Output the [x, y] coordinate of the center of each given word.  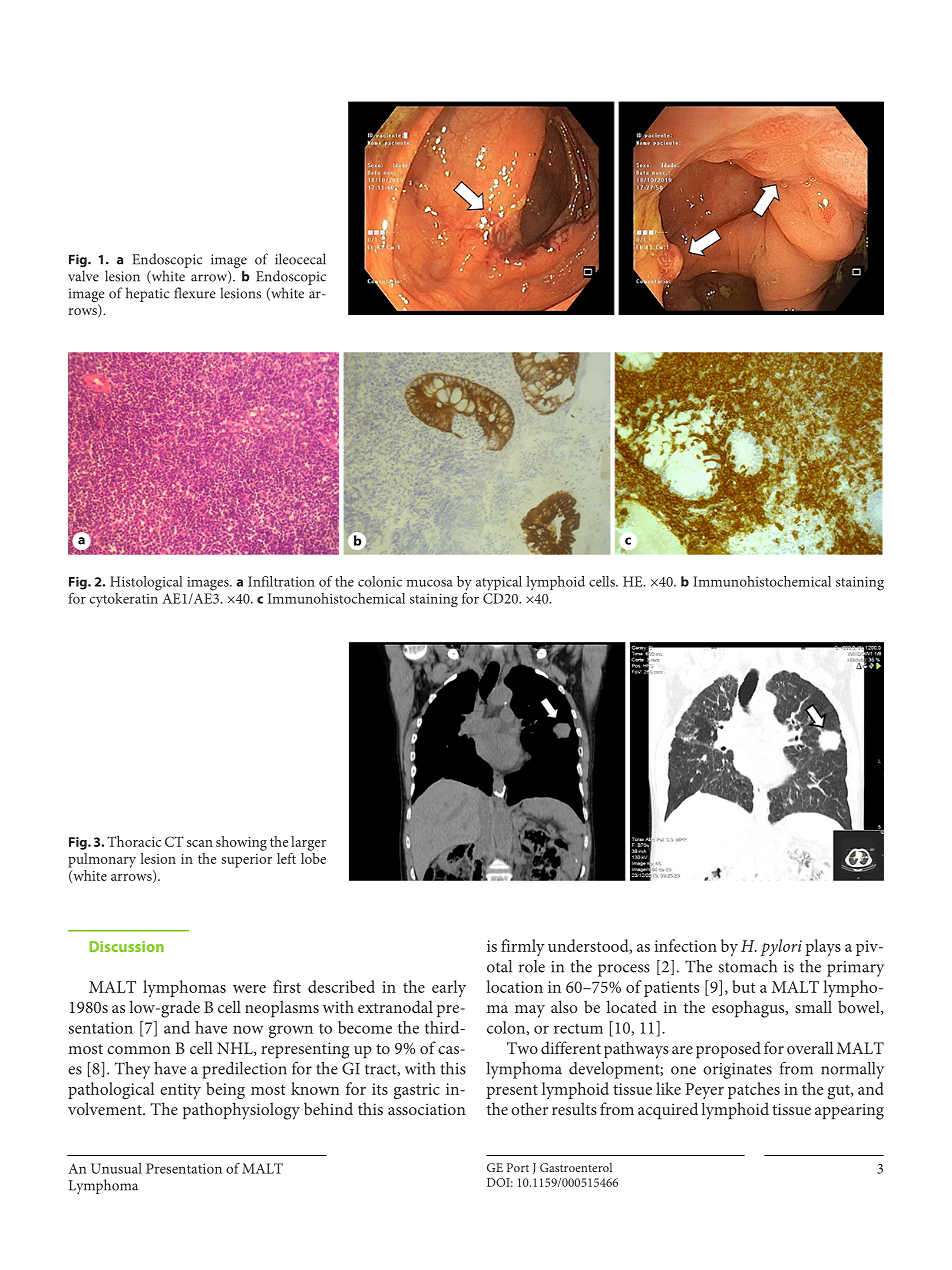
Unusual [116, 1168]
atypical [499, 583]
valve [83, 276]
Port [518, 1167]
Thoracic [134, 841]
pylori [781, 947]
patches [754, 1090]
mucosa [429, 583]
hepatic [147, 294]
